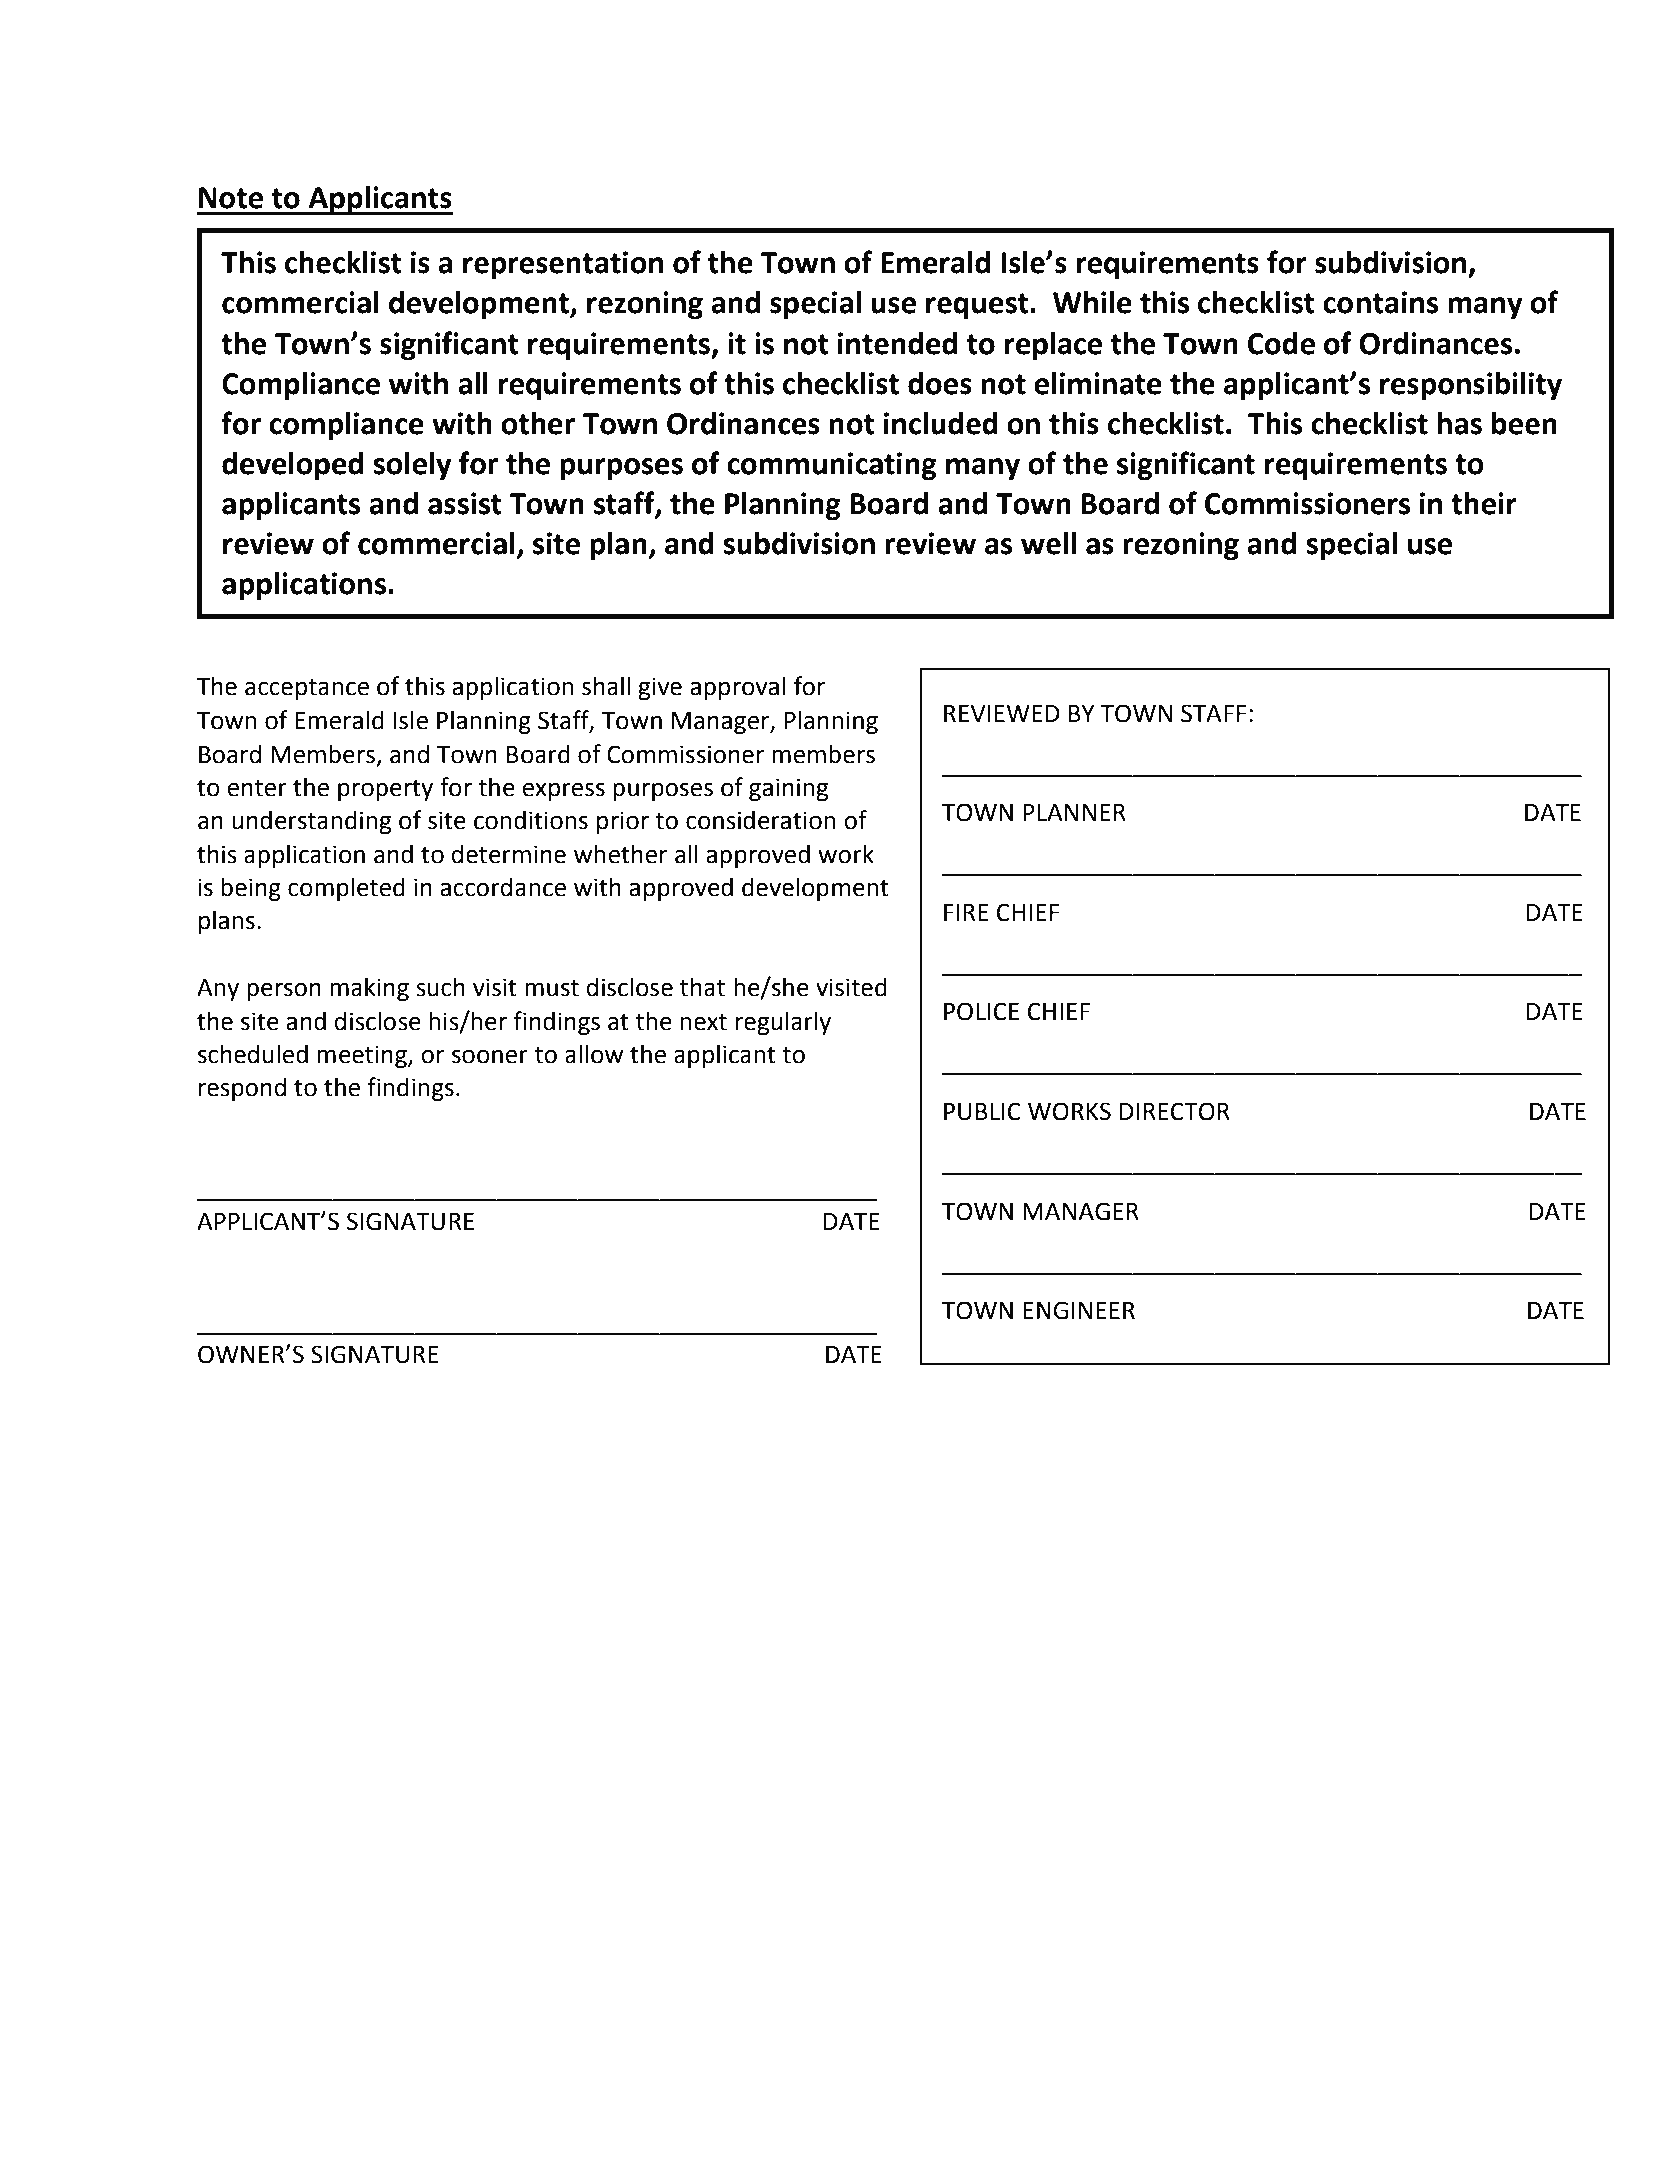 This page has width=1674, height=2166. I want to click on request, so click(978, 306).
